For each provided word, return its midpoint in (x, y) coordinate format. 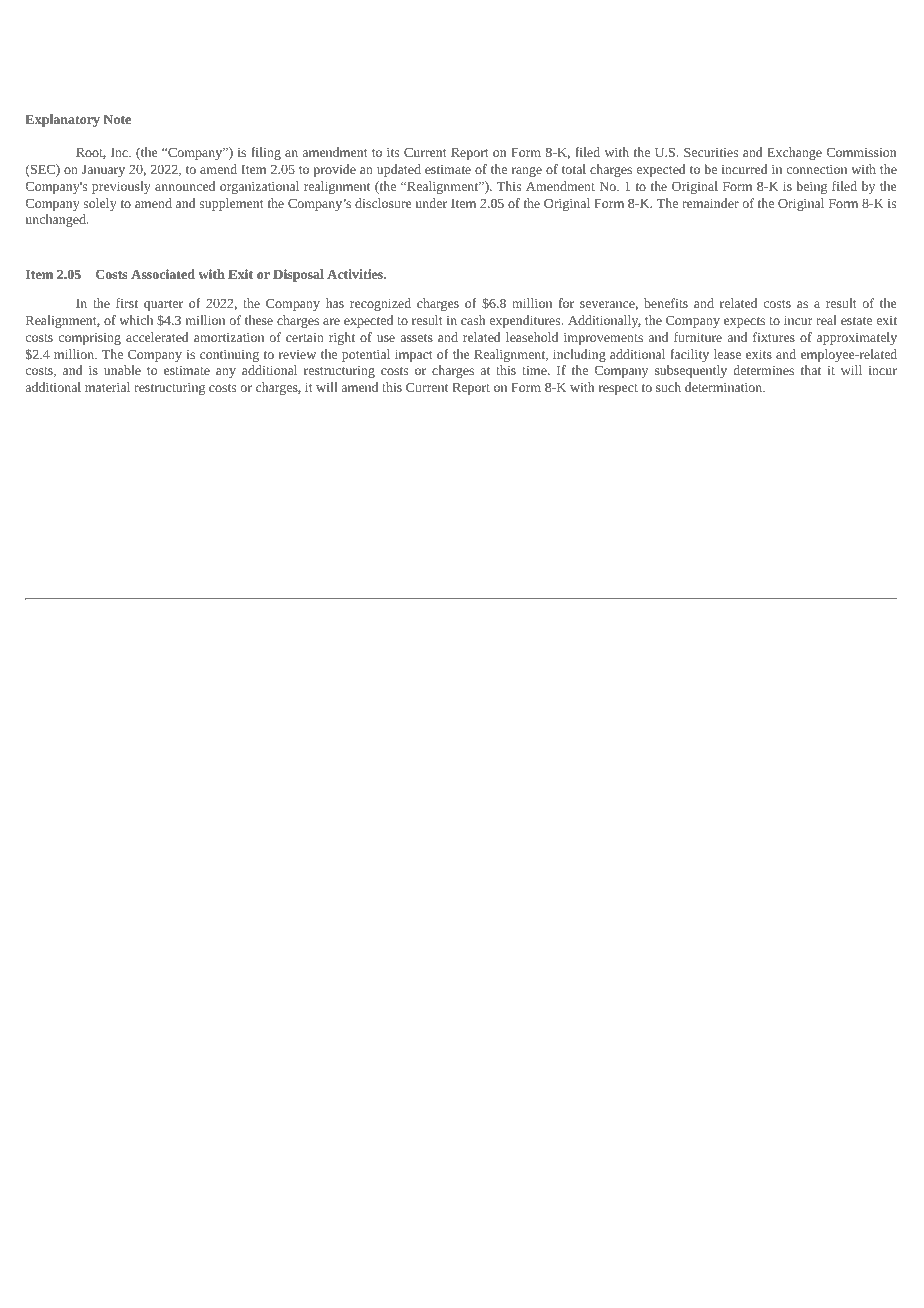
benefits (666, 303)
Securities (711, 152)
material (107, 387)
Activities (356, 274)
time (535, 370)
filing (266, 153)
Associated (163, 274)
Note (117, 119)
